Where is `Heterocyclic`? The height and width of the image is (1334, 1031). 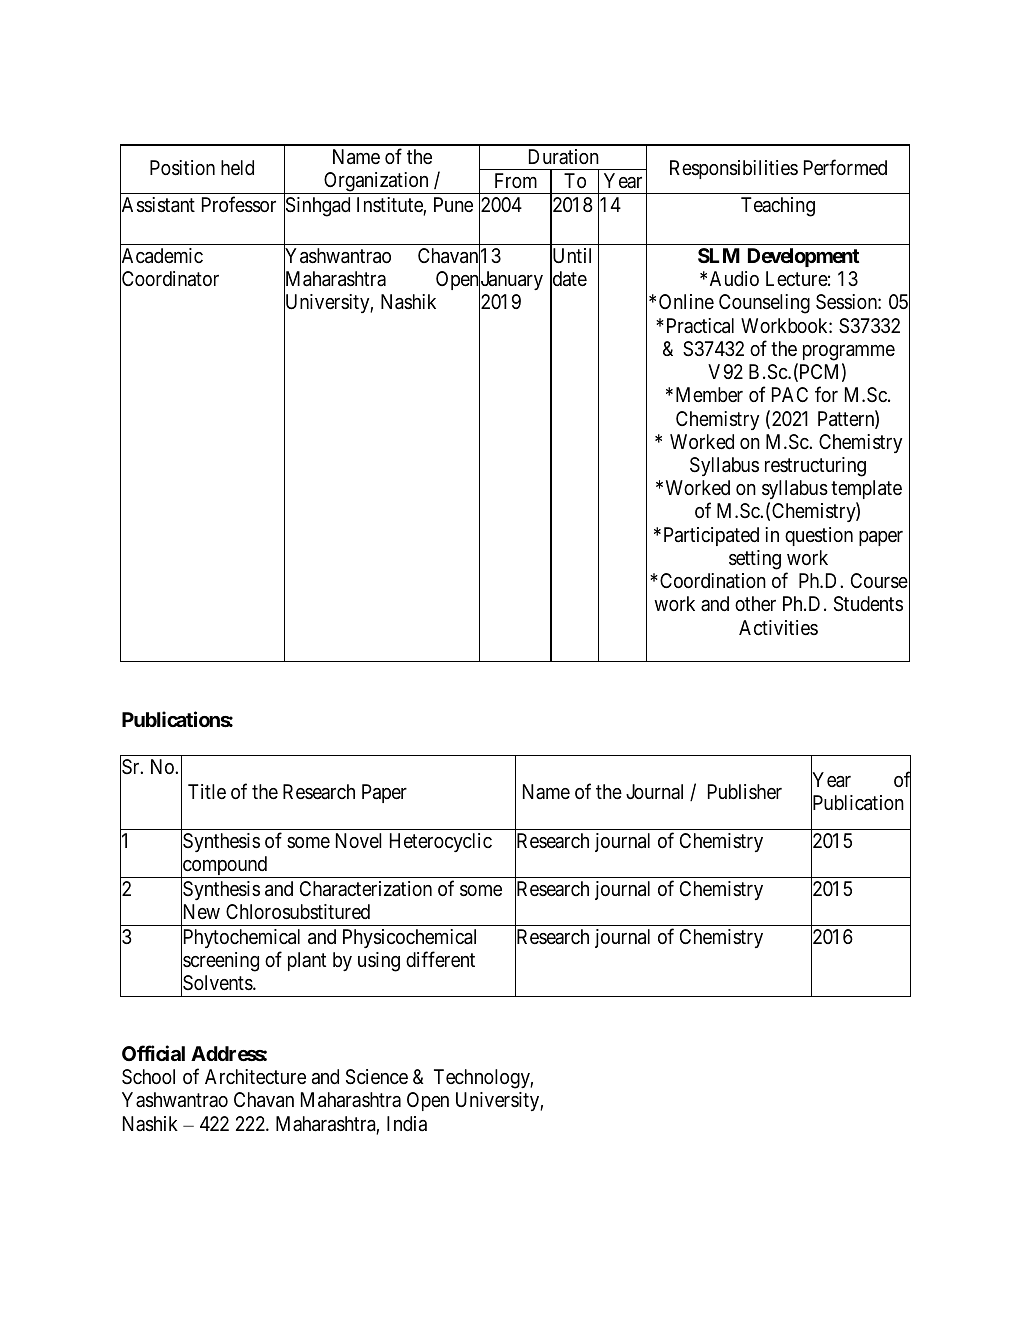 Heterocyclic is located at coordinates (441, 842).
